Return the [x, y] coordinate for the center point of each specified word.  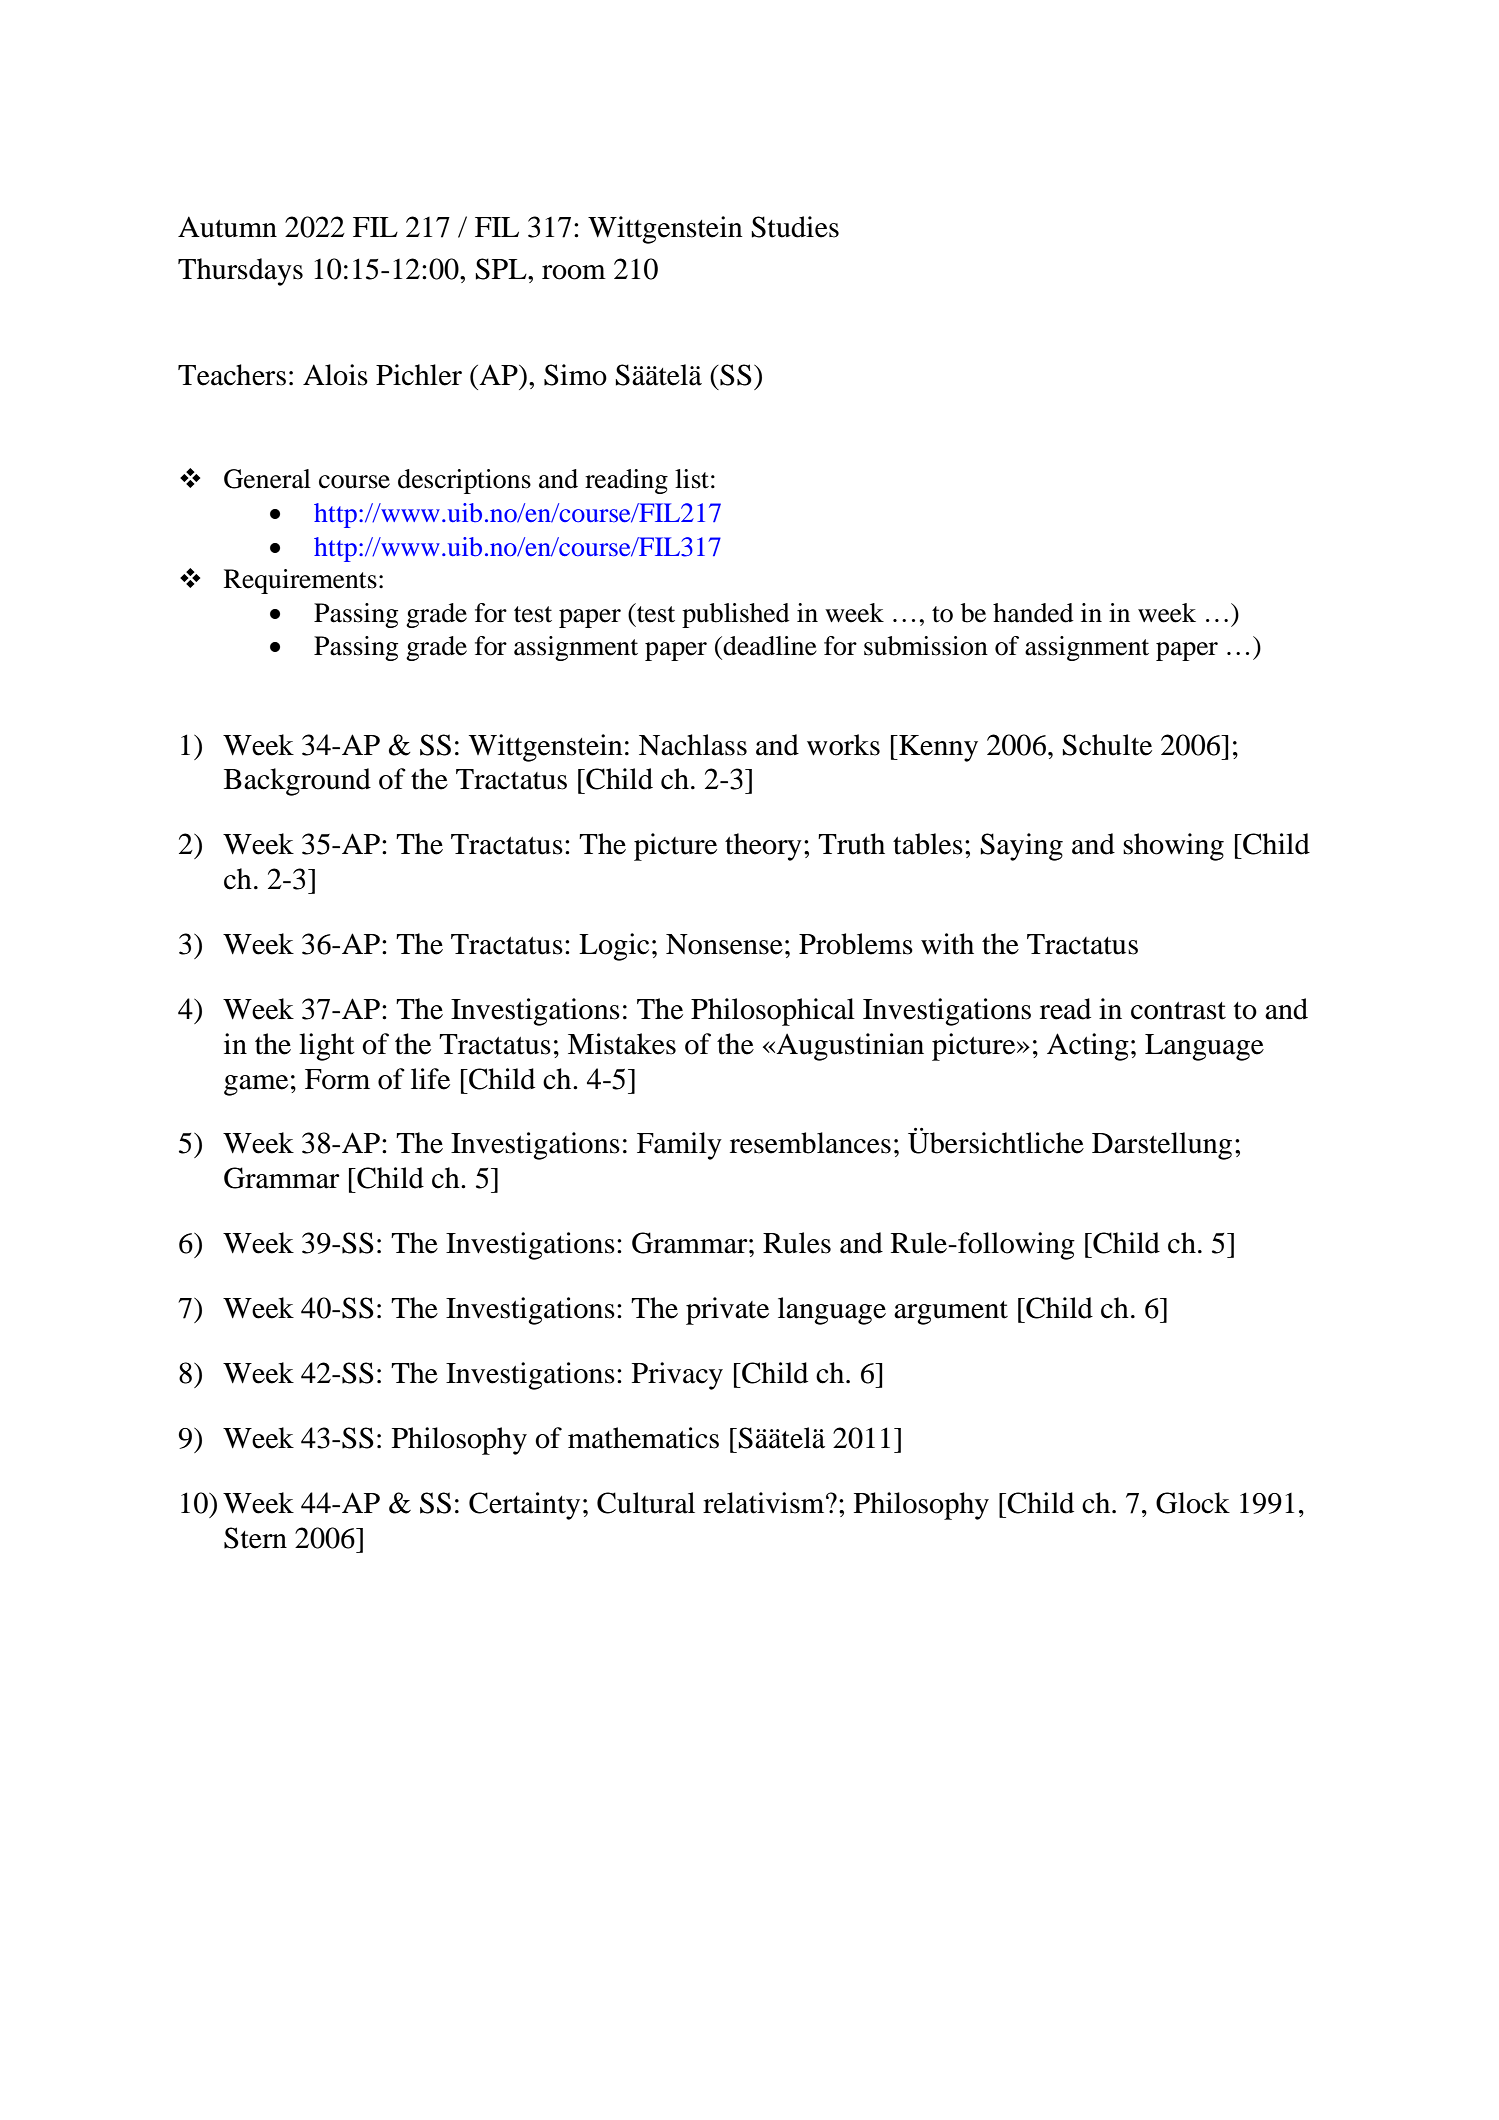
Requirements [300, 581]
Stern [255, 1538]
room [574, 272]
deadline [769, 646]
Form [337, 1079]
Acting [1088, 1047]
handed [1033, 613]
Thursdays [240, 272]
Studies [795, 227]
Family [679, 1146]
